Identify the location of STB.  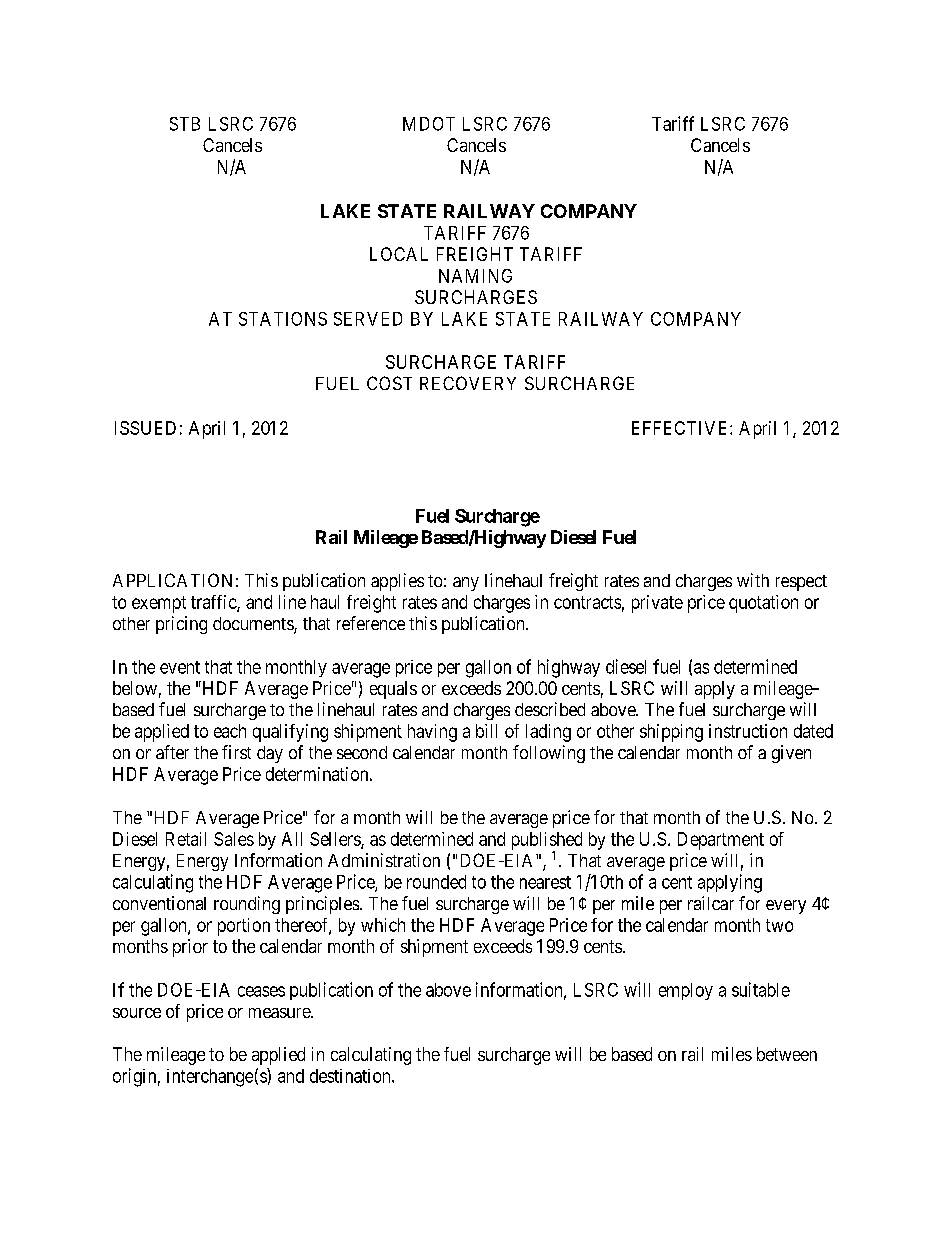
(185, 124).
